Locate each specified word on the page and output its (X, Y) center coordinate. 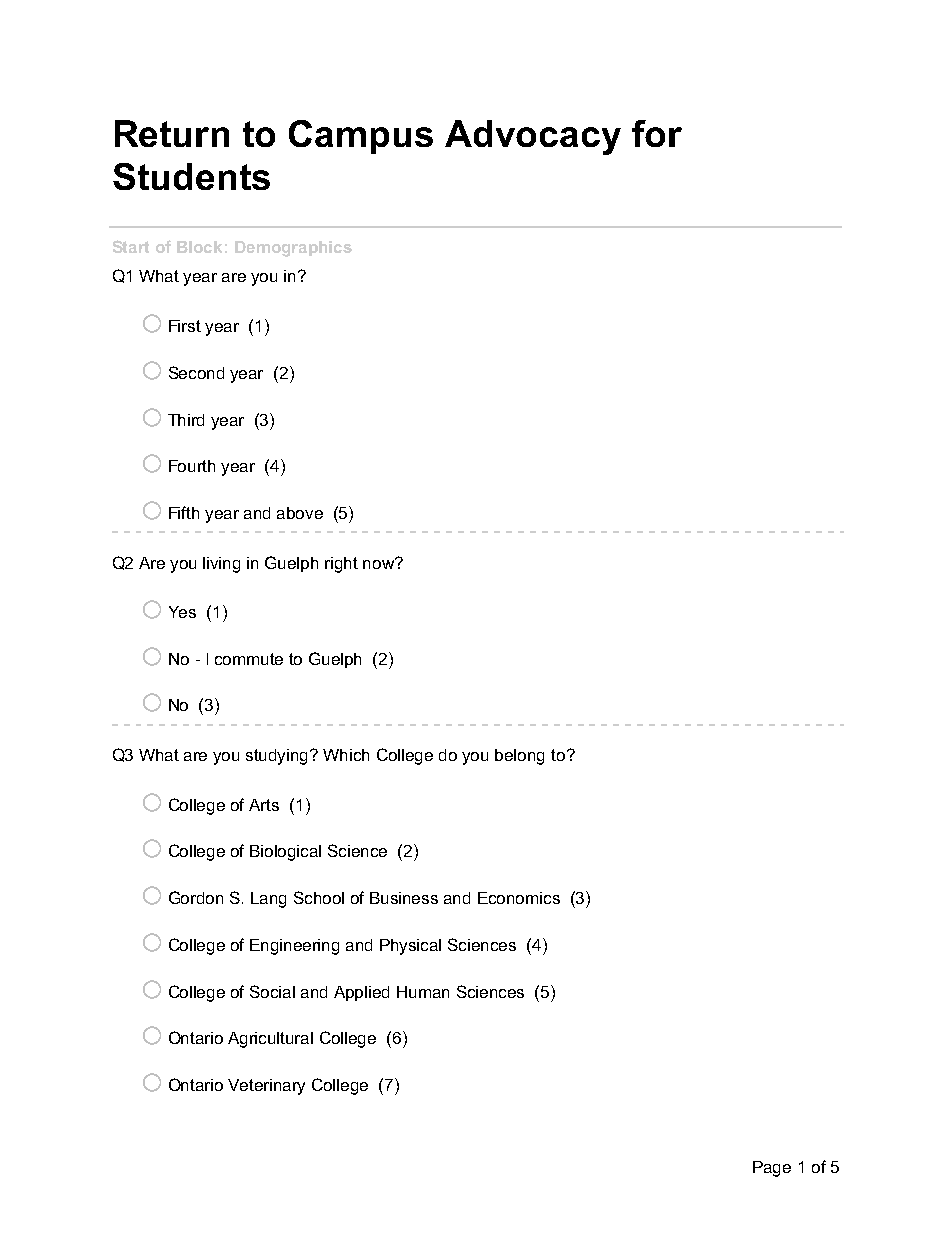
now (380, 563)
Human (423, 992)
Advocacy (533, 137)
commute (249, 659)
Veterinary (266, 1087)
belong (519, 757)
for (657, 133)
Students (191, 176)
